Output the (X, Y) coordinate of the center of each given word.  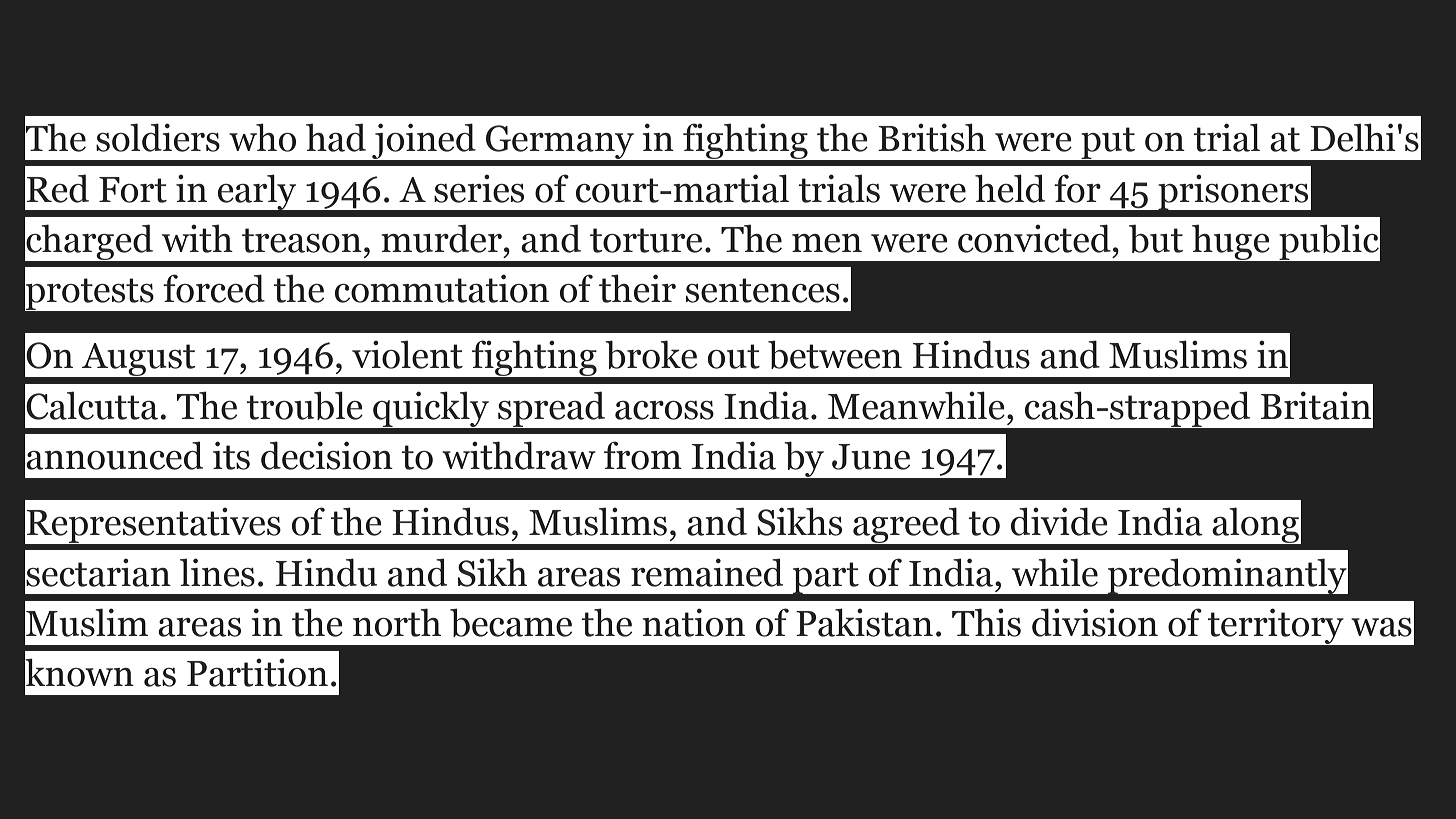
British (932, 137)
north (397, 622)
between (835, 354)
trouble (305, 405)
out (734, 356)
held (1010, 188)
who (262, 137)
